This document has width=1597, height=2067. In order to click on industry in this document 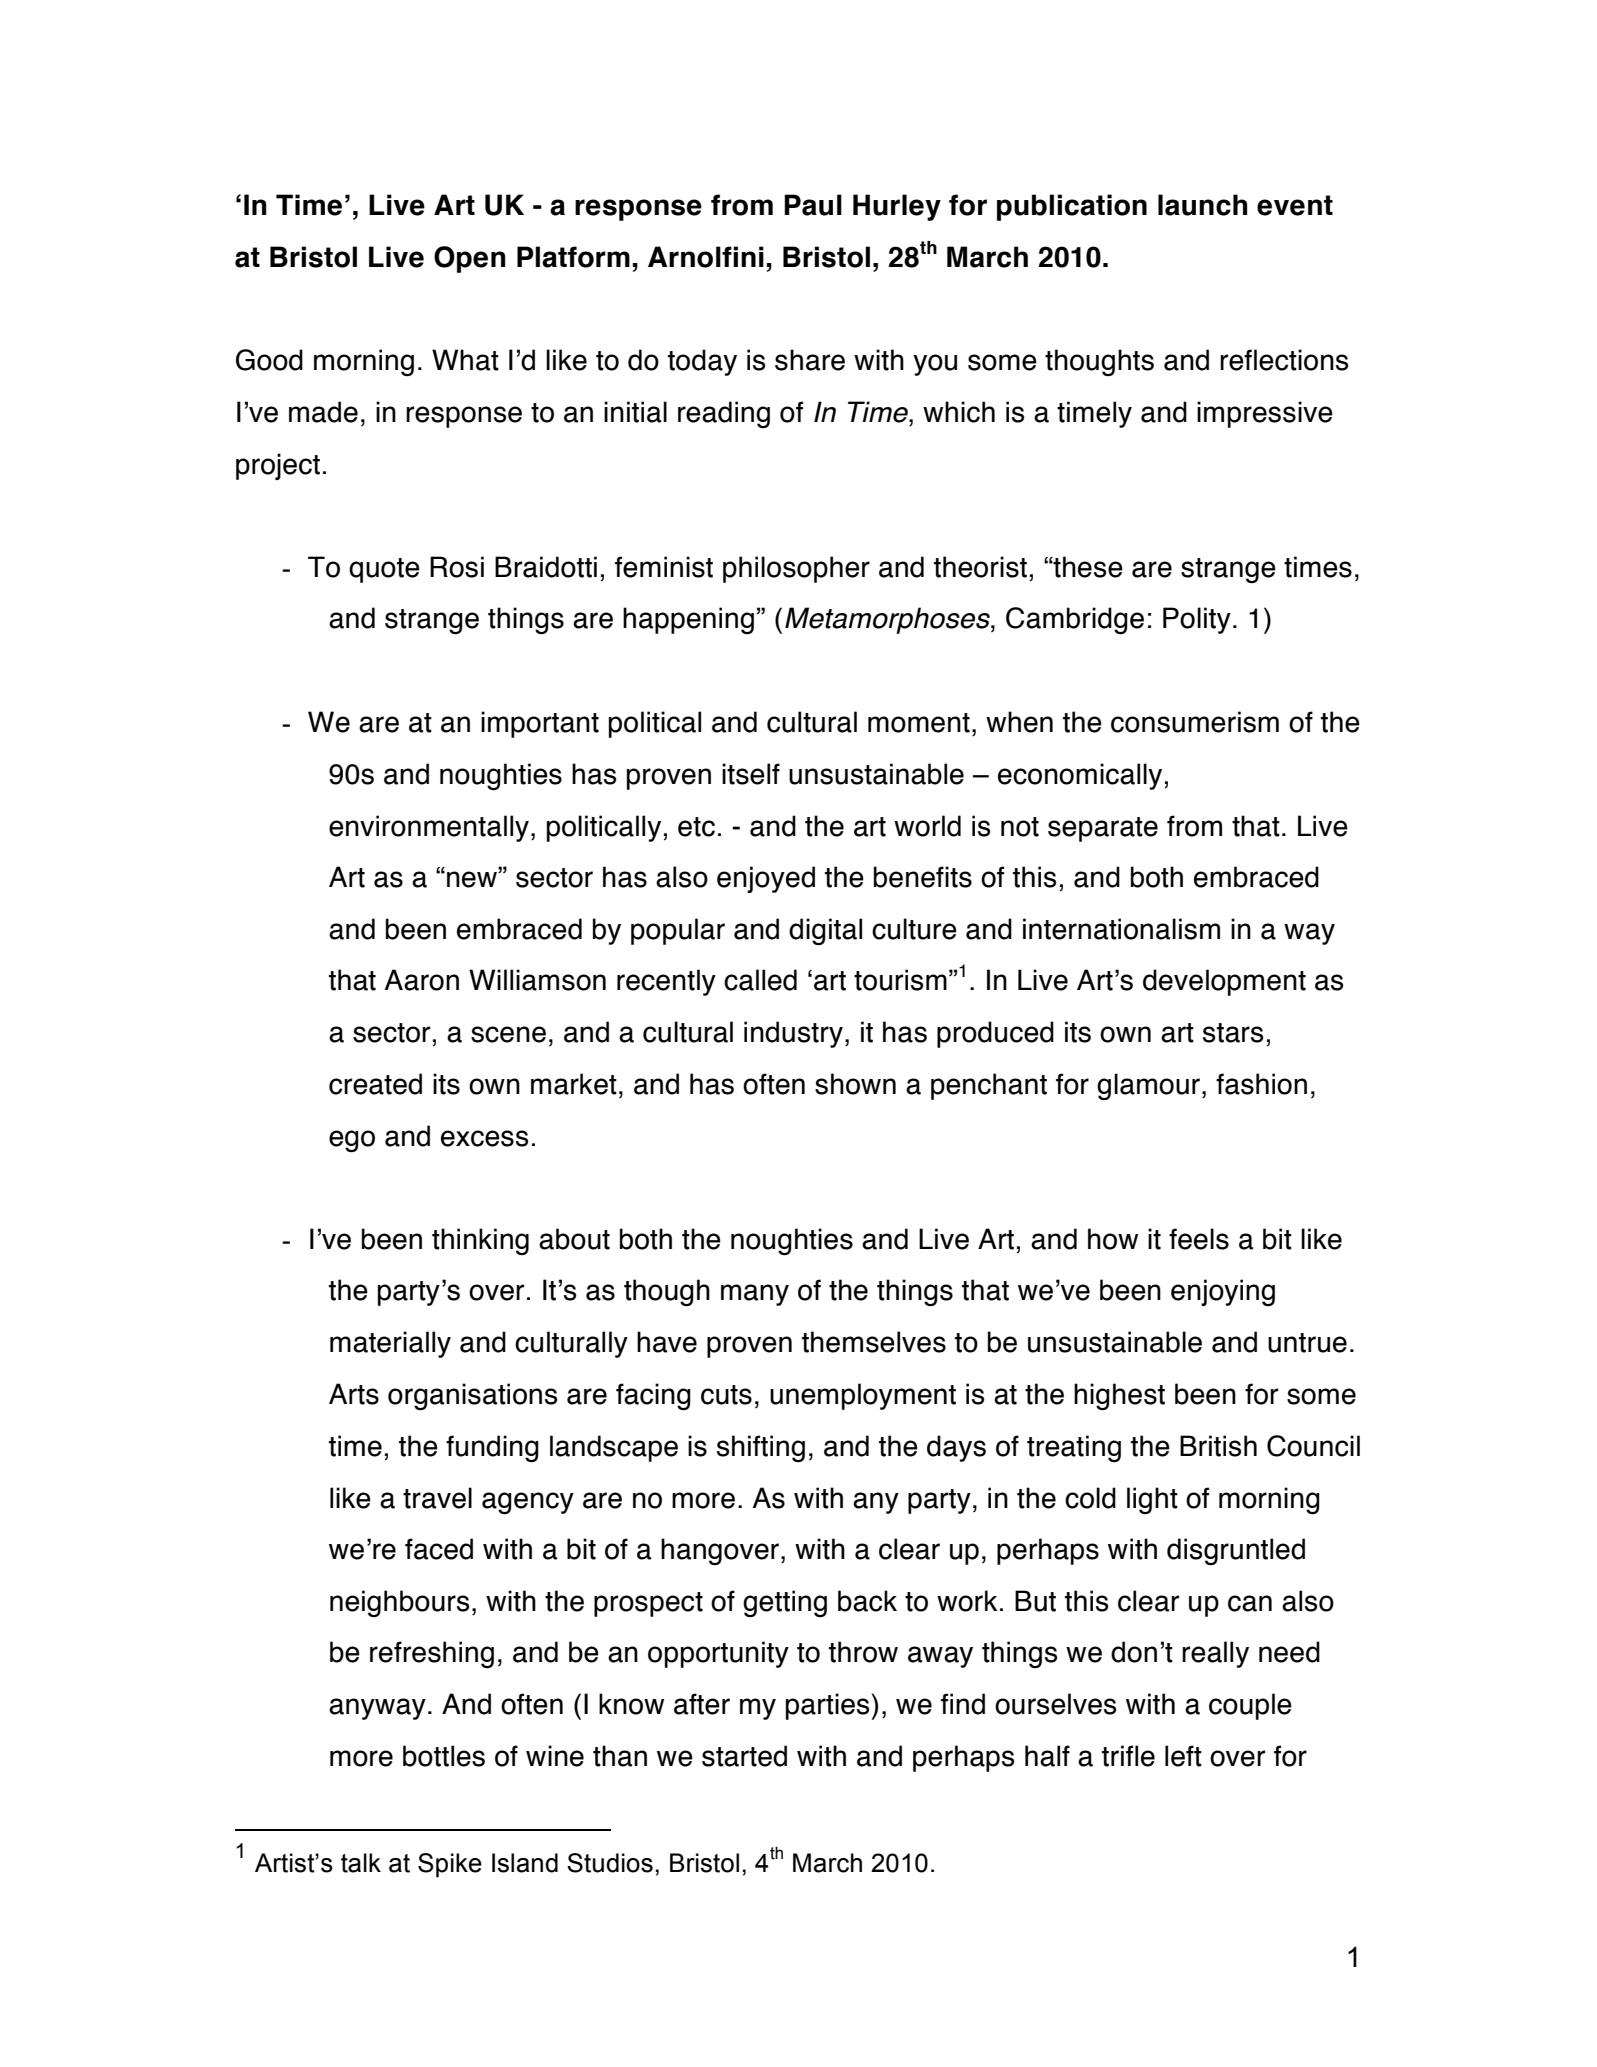, I will do `click(793, 1034)`.
